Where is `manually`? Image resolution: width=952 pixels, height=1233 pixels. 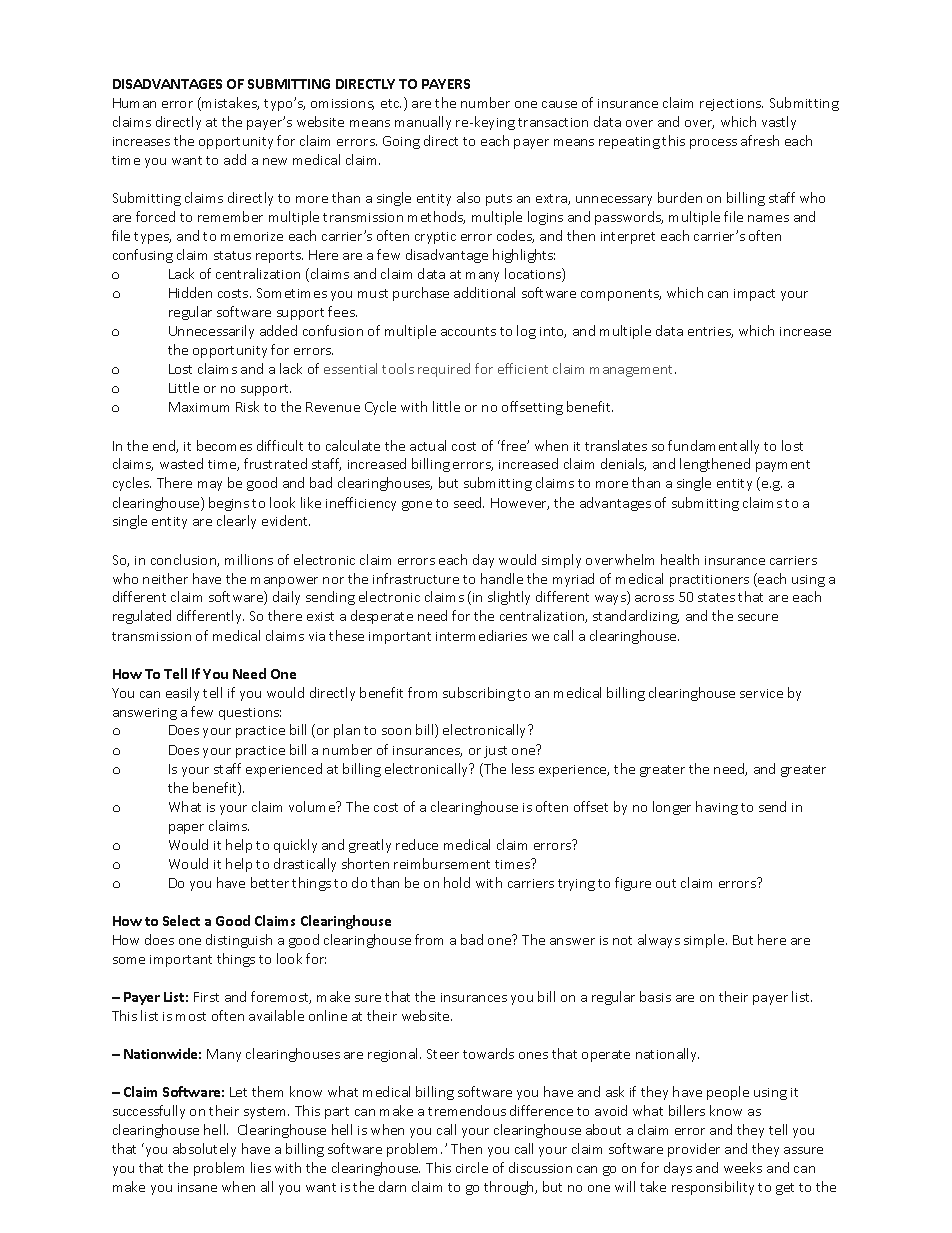 manually is located at coordinates (423, 123).
